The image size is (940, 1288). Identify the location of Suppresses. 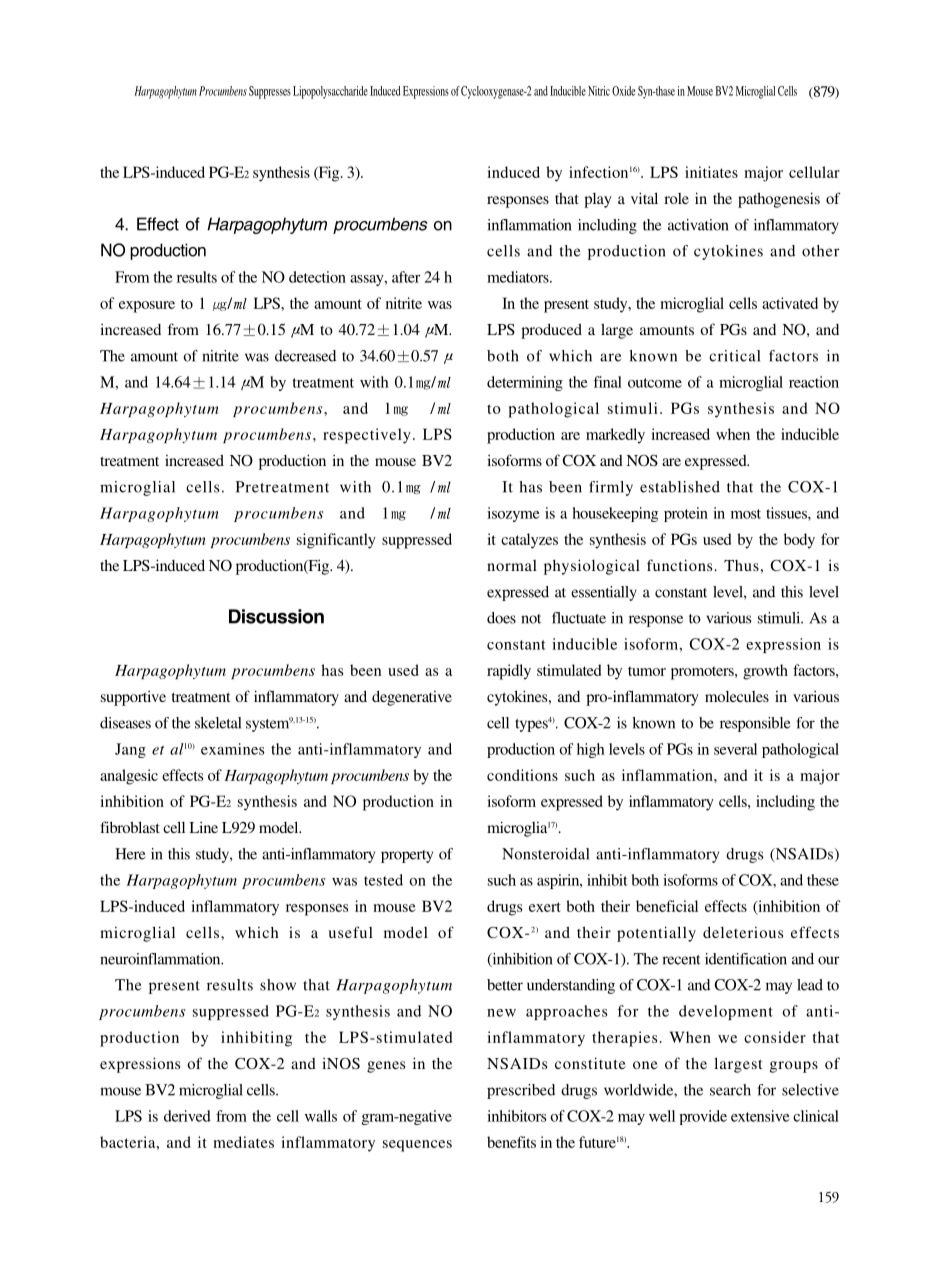
(270, 92).
